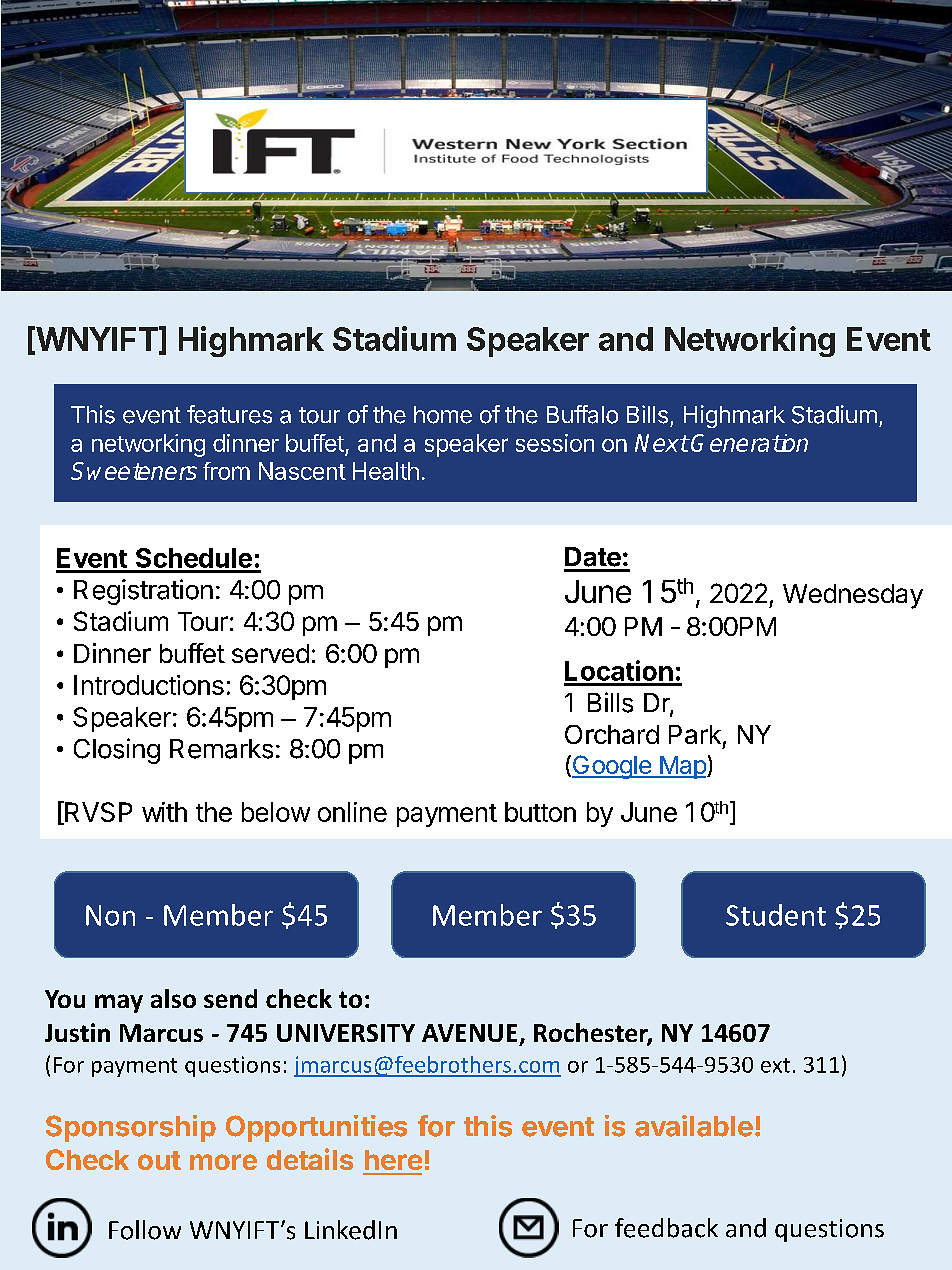  What do you see at coordinates (134, 471) in the image?
I see `Sweeteners` at bounding box center [134, 471].
